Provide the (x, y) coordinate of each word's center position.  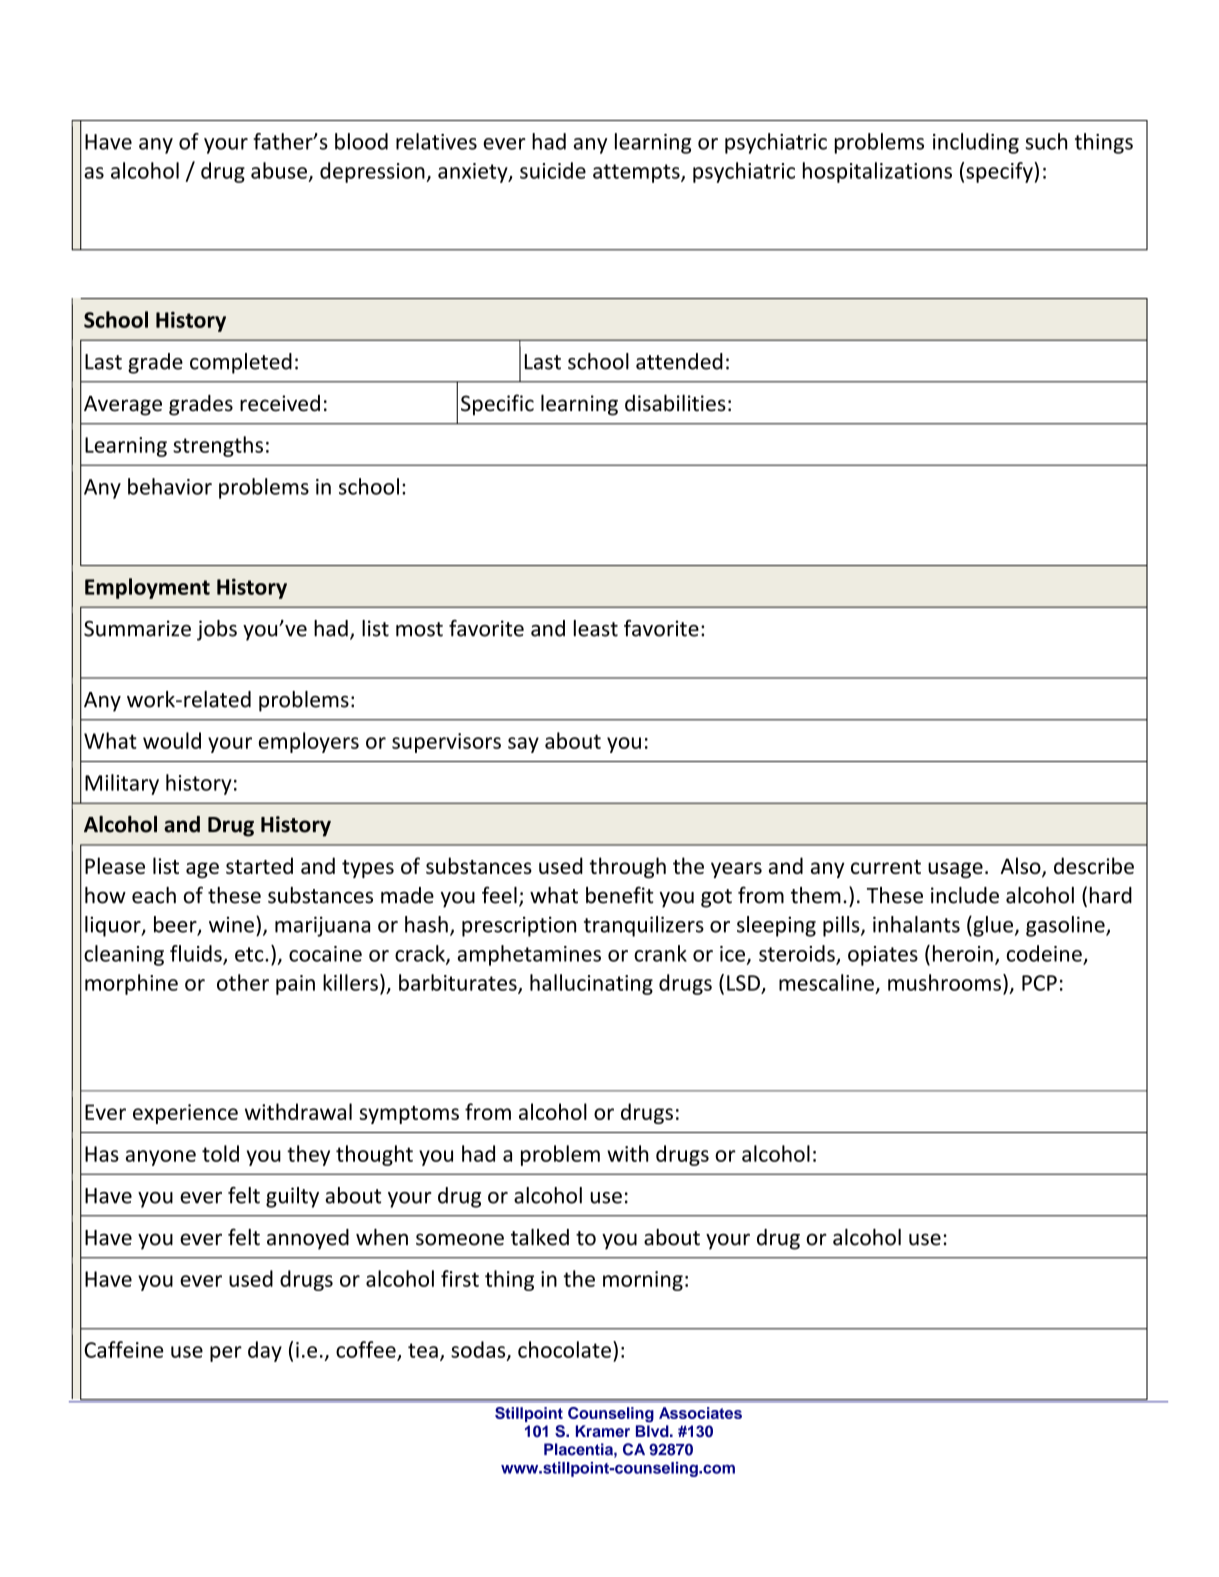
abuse (279, 170)
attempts (637, 173)
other (243, 982)
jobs (217, 630)
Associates (700, 1413)
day (265, 1351)
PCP (1039, 983)
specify (1000, 172)
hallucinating (591, 984)
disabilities (675, 403)
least (596, 628)
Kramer (603, 1431)
